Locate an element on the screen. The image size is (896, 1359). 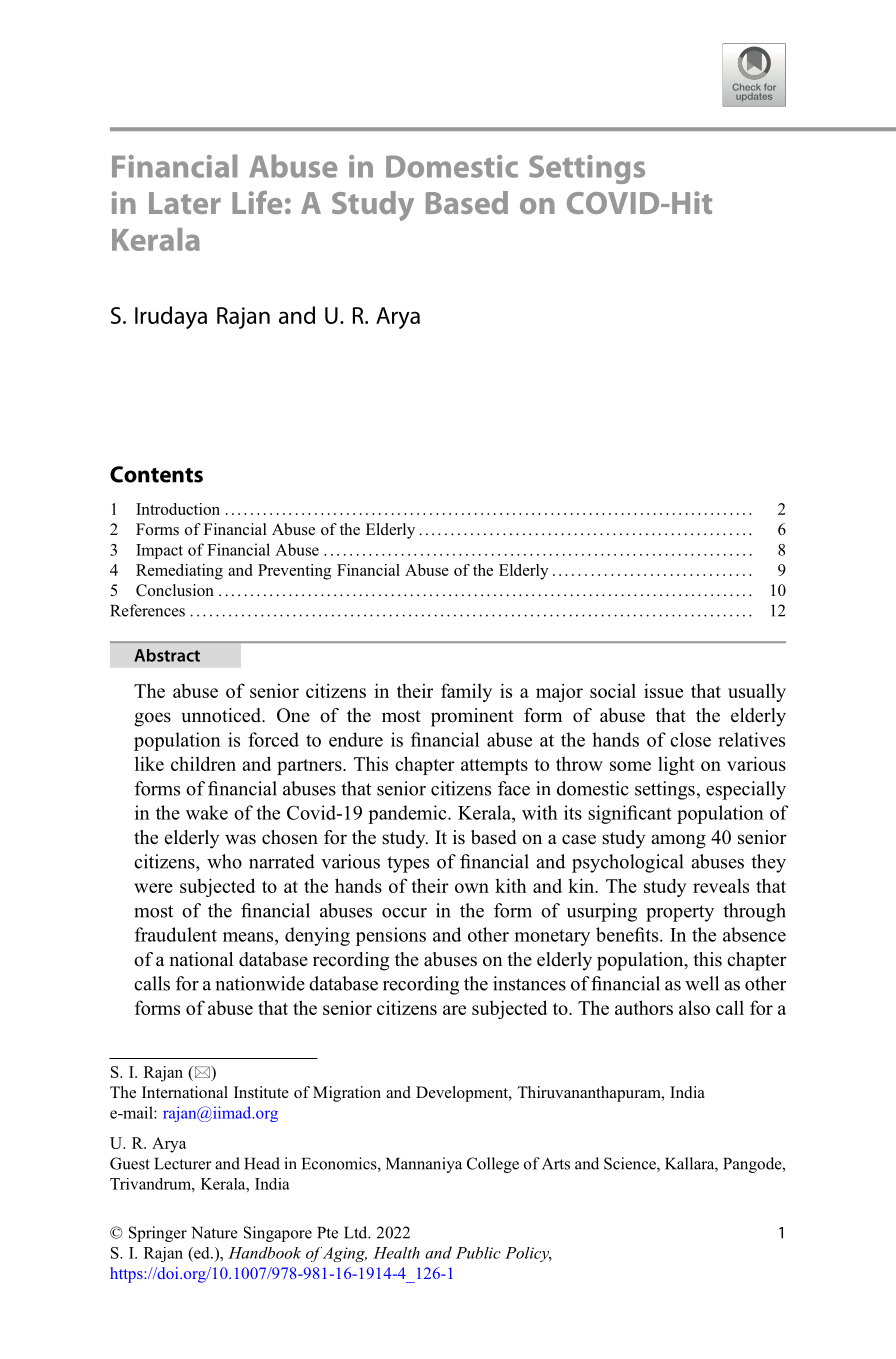
Nature is located at coordinates (215, 1233).
